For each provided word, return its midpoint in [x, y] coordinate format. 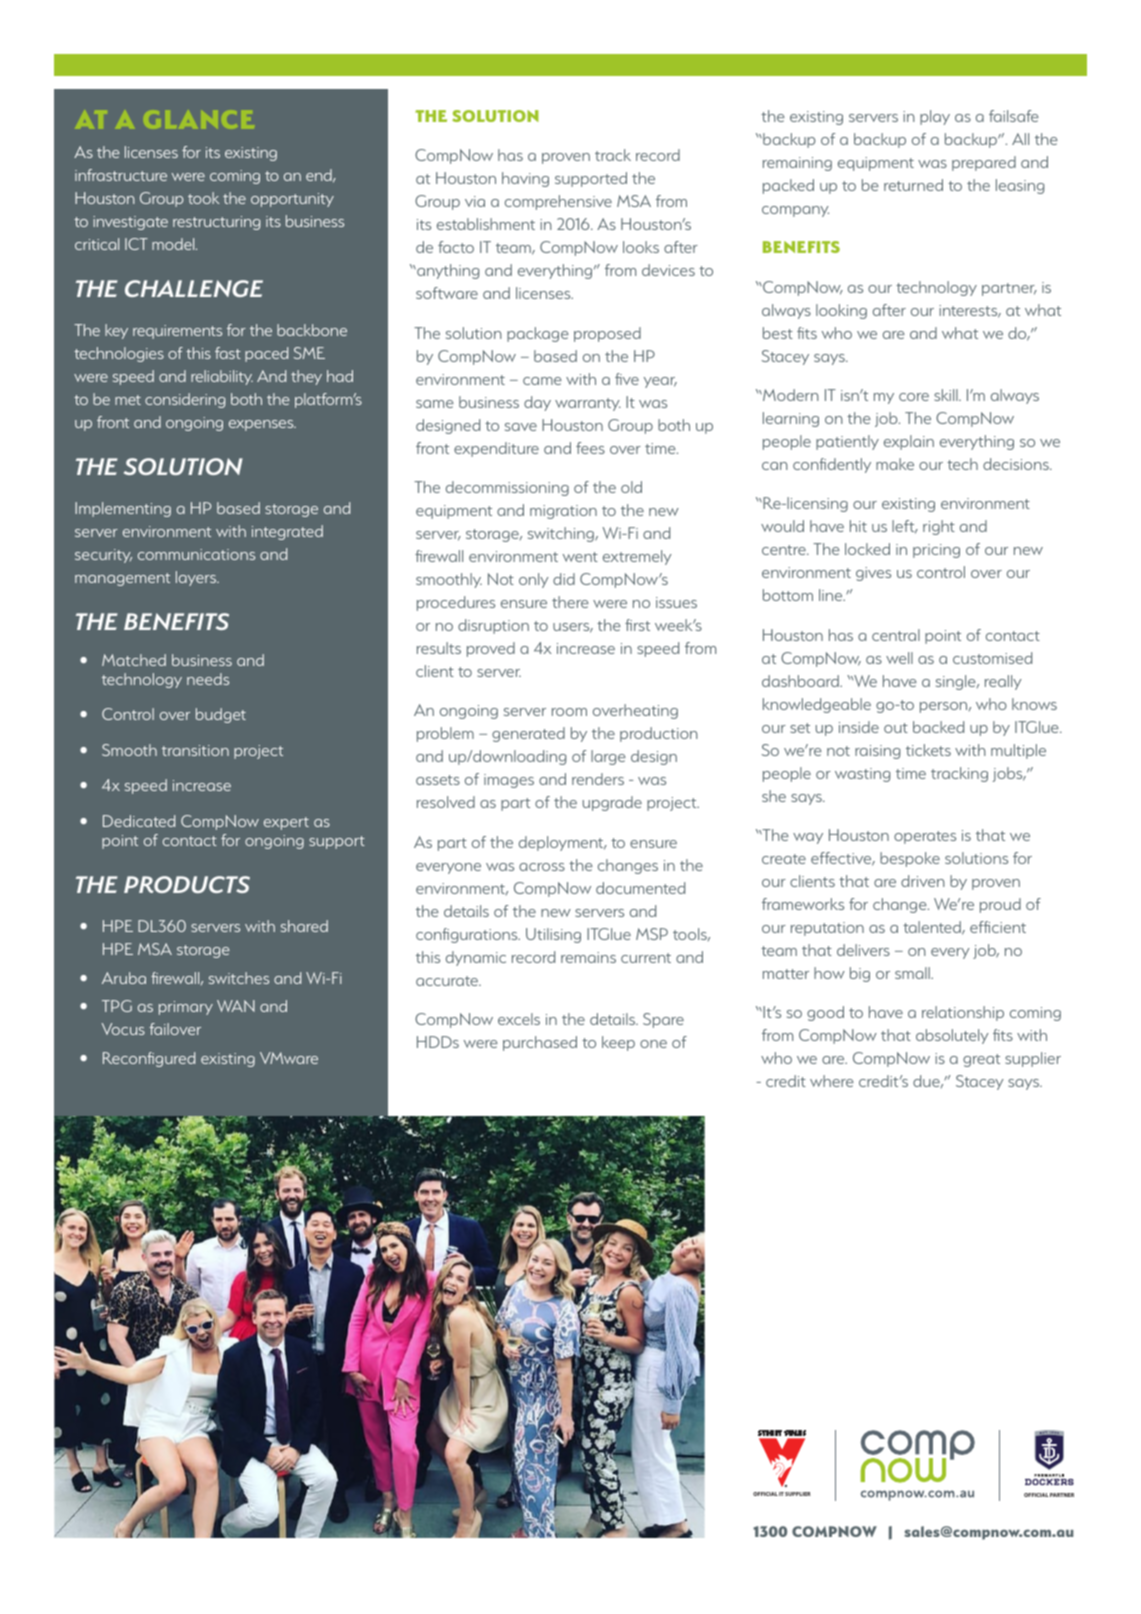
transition [195, 750]
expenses [262, 425]
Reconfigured [149, 1059]
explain [909, 442]
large [608, 757]
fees [590, 448]
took [203, 198]
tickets [928, 750]
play [935, 117]
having [525, 179]
